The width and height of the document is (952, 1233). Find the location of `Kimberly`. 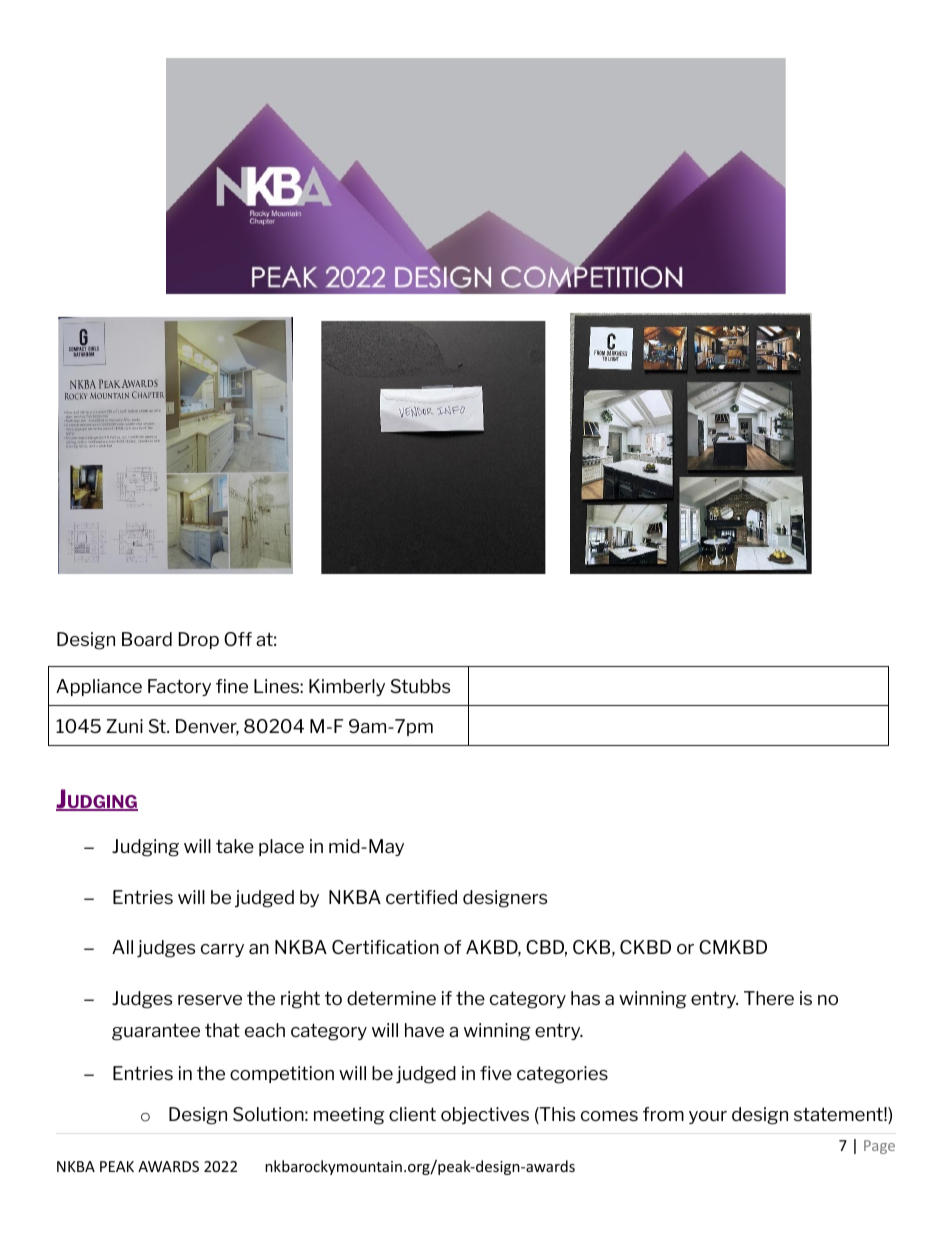

Kimberly is located at coordinates (347, 687).
